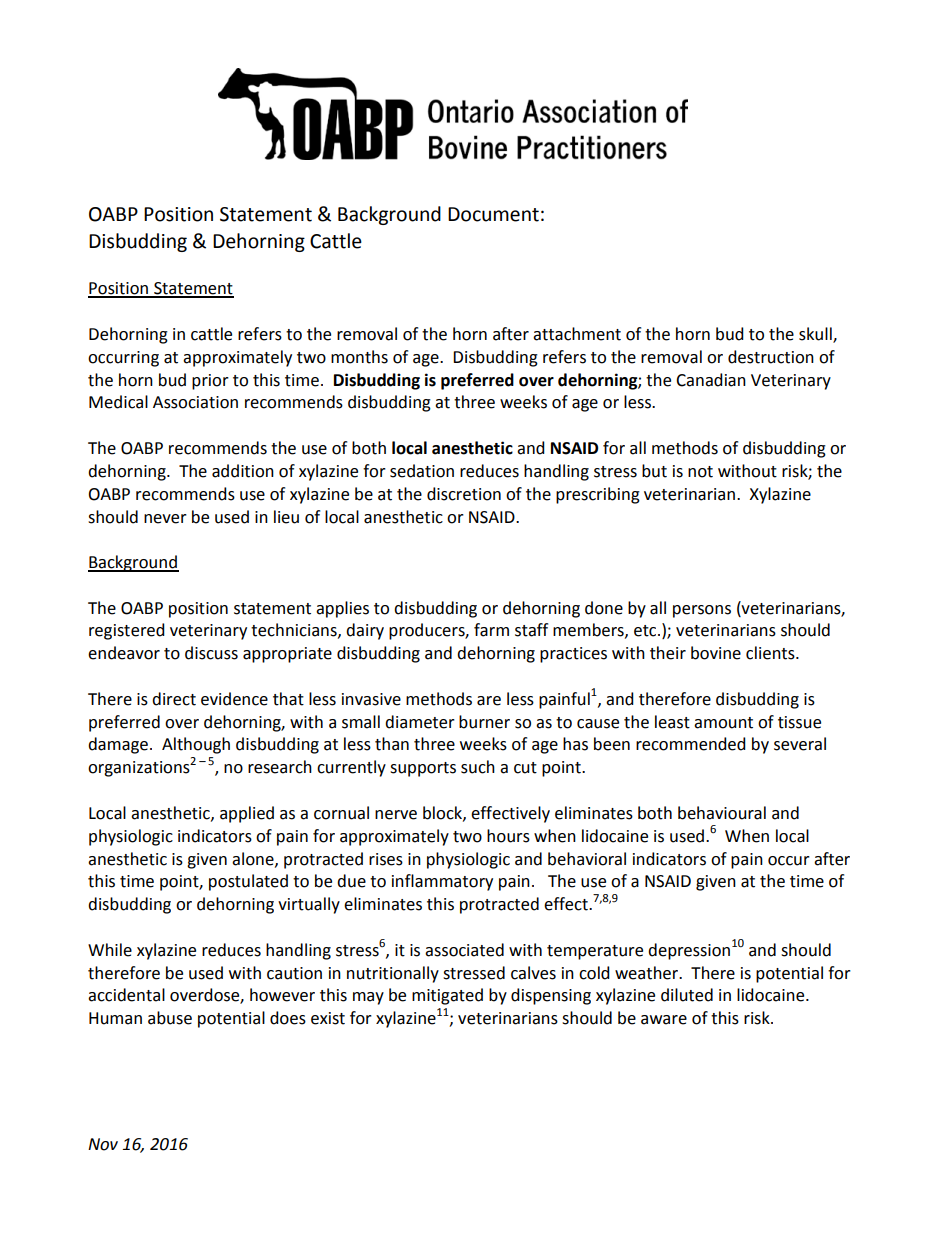 The image size is (952, 1233). What do you see at coordinates (103, 1144) in the document?
I see `Nov` at bounding box center [103, 1144].
